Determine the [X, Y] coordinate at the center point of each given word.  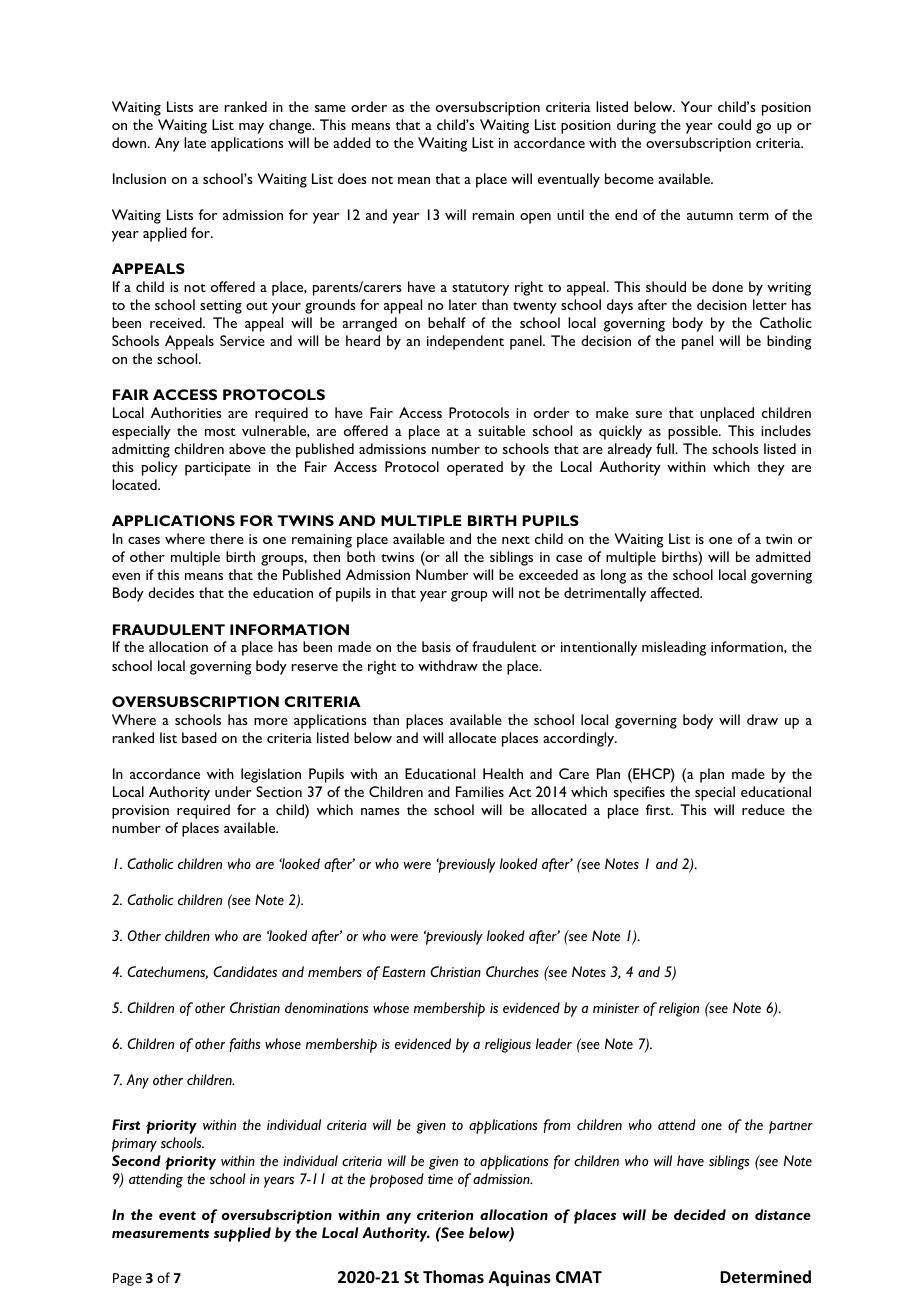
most [220, 432]
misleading [674, 648]
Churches [512, 971]
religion [679, 1009]
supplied [242, 1234]
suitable [501, 430]
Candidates [245, 971]
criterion [445, 1215]
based [199, 737]
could [734, 124]
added [352, 142]
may [251, 128]
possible [694, 432]
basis [436, 646]
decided [700, 1214]
